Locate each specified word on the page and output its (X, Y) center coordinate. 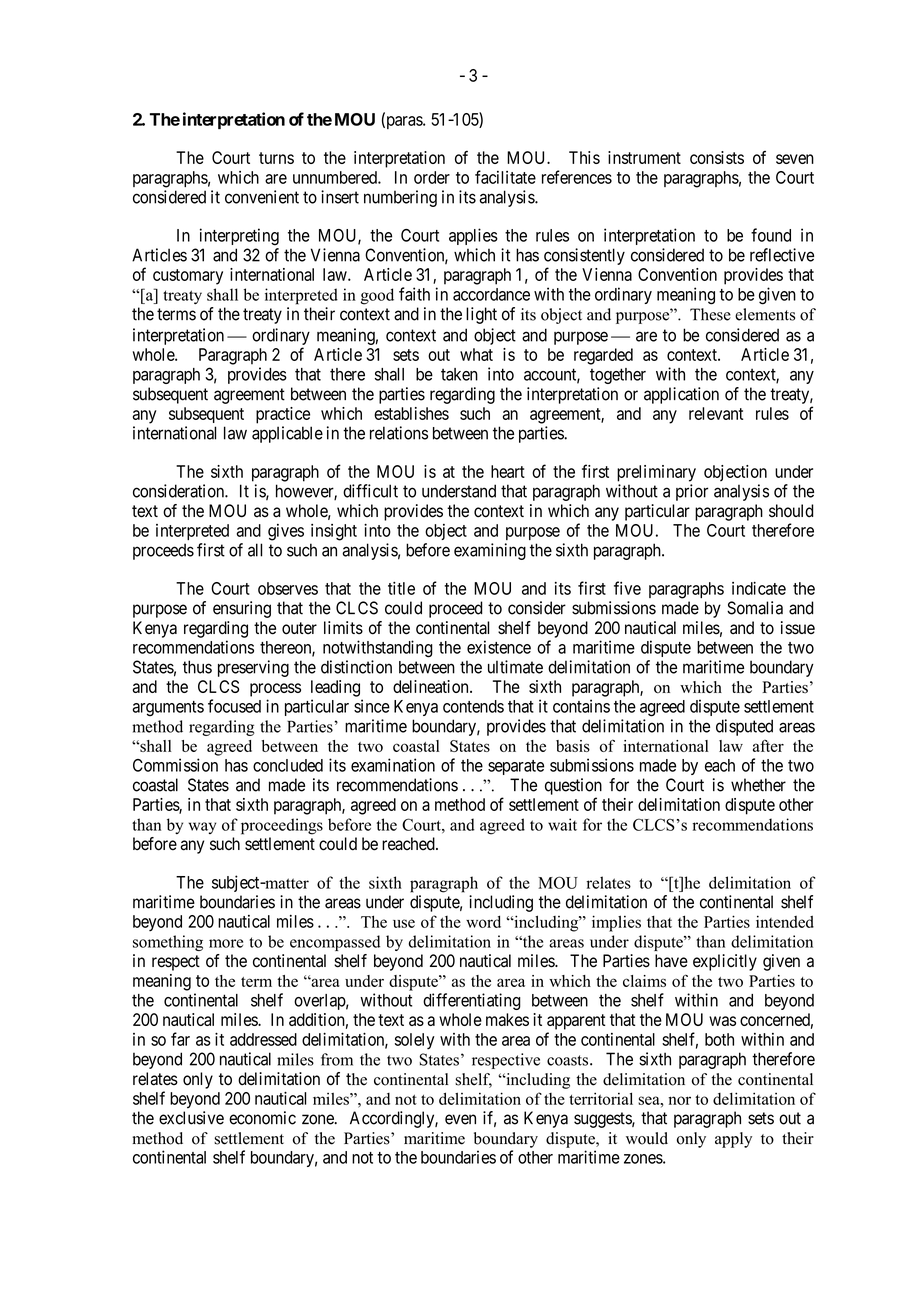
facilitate (505, 177)
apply (733, 1140)
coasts (569, 1060)
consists (717, 157)
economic (262, 1118)
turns (276, 158)
